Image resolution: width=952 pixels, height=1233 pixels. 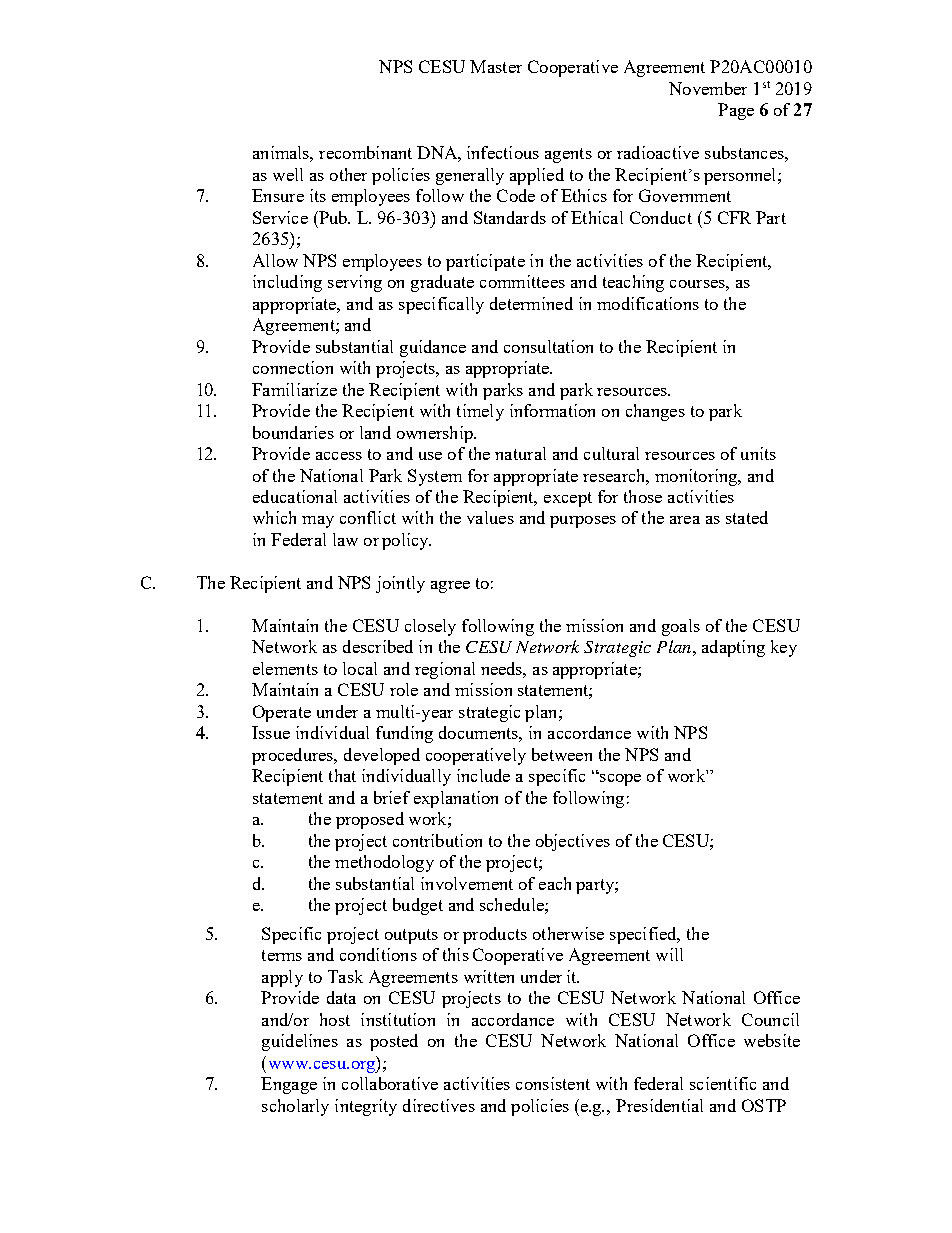 What do you see at coordinates (733, 648) in the image?
I see `adapting` at bounding box center [733, 648].
